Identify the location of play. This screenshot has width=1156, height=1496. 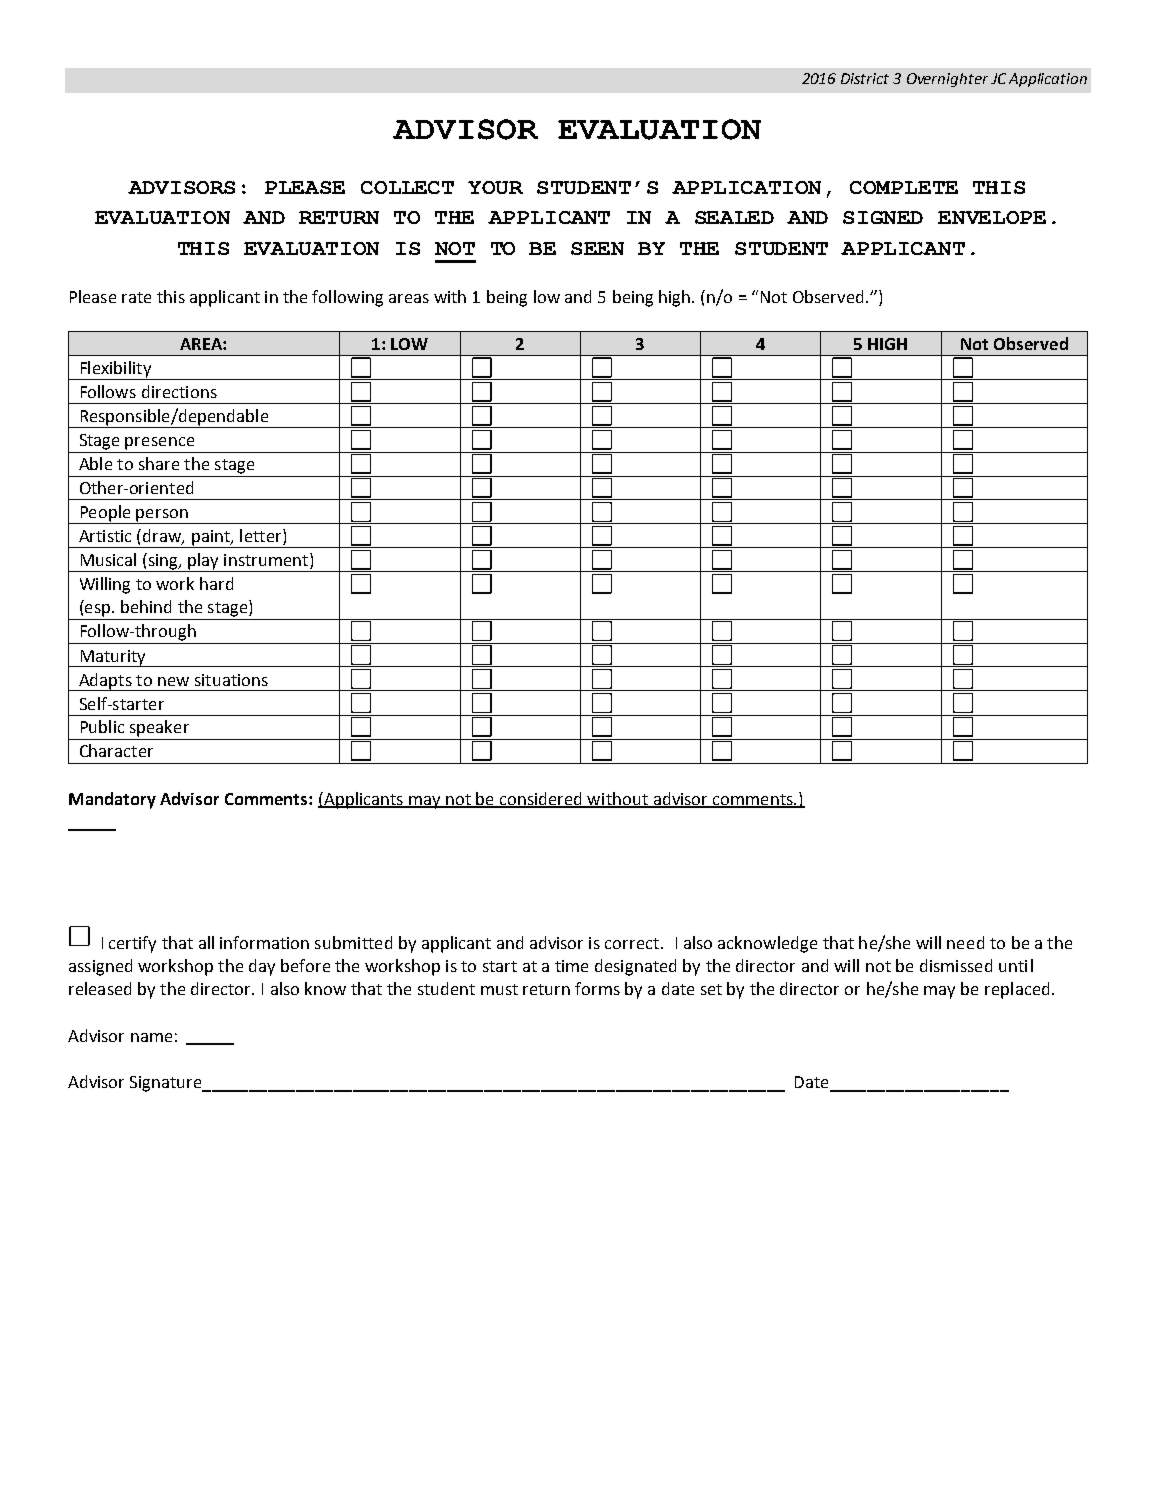
(203, 562).
